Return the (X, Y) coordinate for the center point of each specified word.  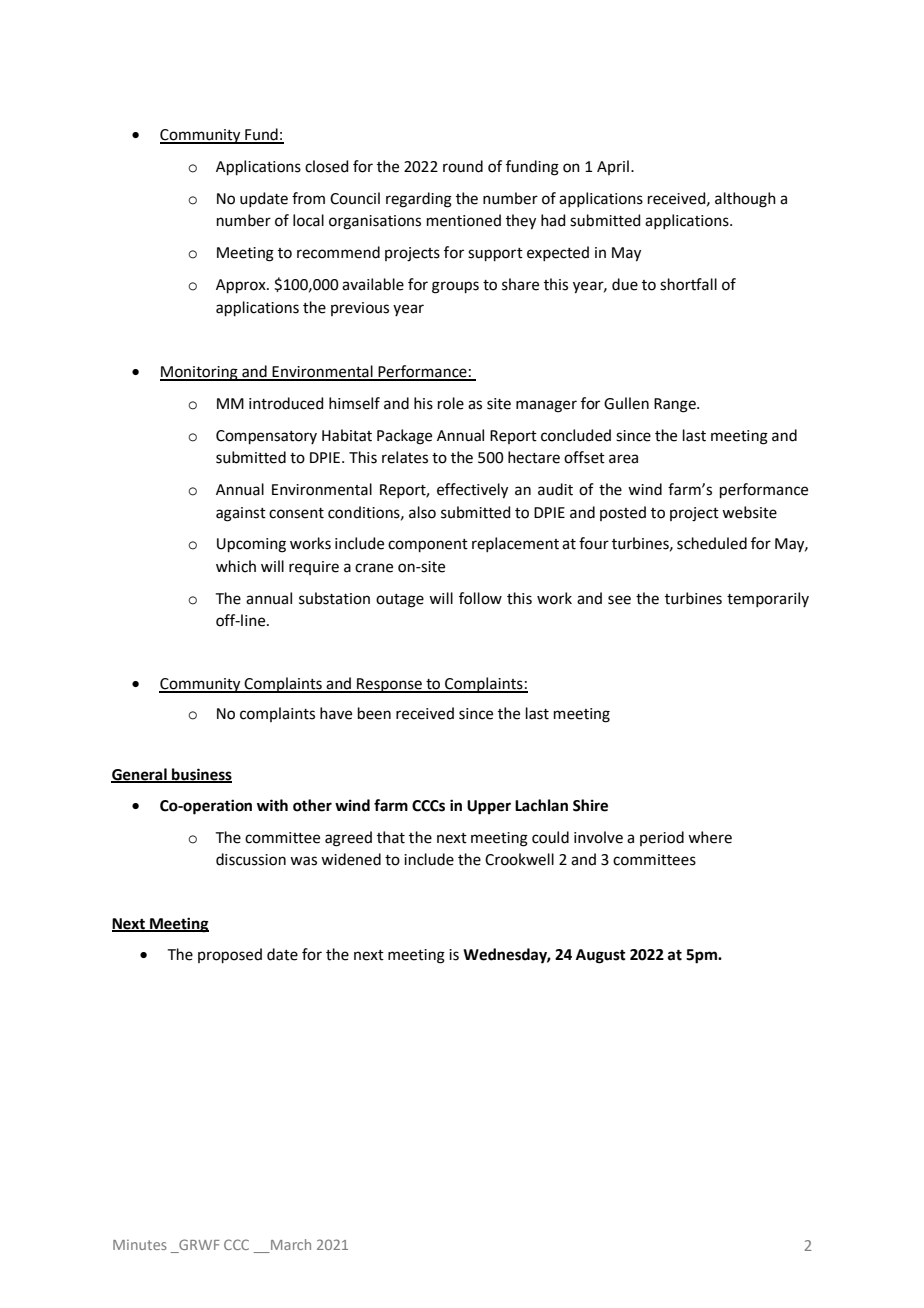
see (619, 600)
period (662, 838)
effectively (472, 491)
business (201, 775)
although (745, 200)
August (601, 956)
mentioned (464, 220)
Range (676, 405)
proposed (230, 955)
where (710, 837)
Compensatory (266, 437)
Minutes (140, 1244)
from (308, 198)
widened (351, 859)
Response (389, 685)
